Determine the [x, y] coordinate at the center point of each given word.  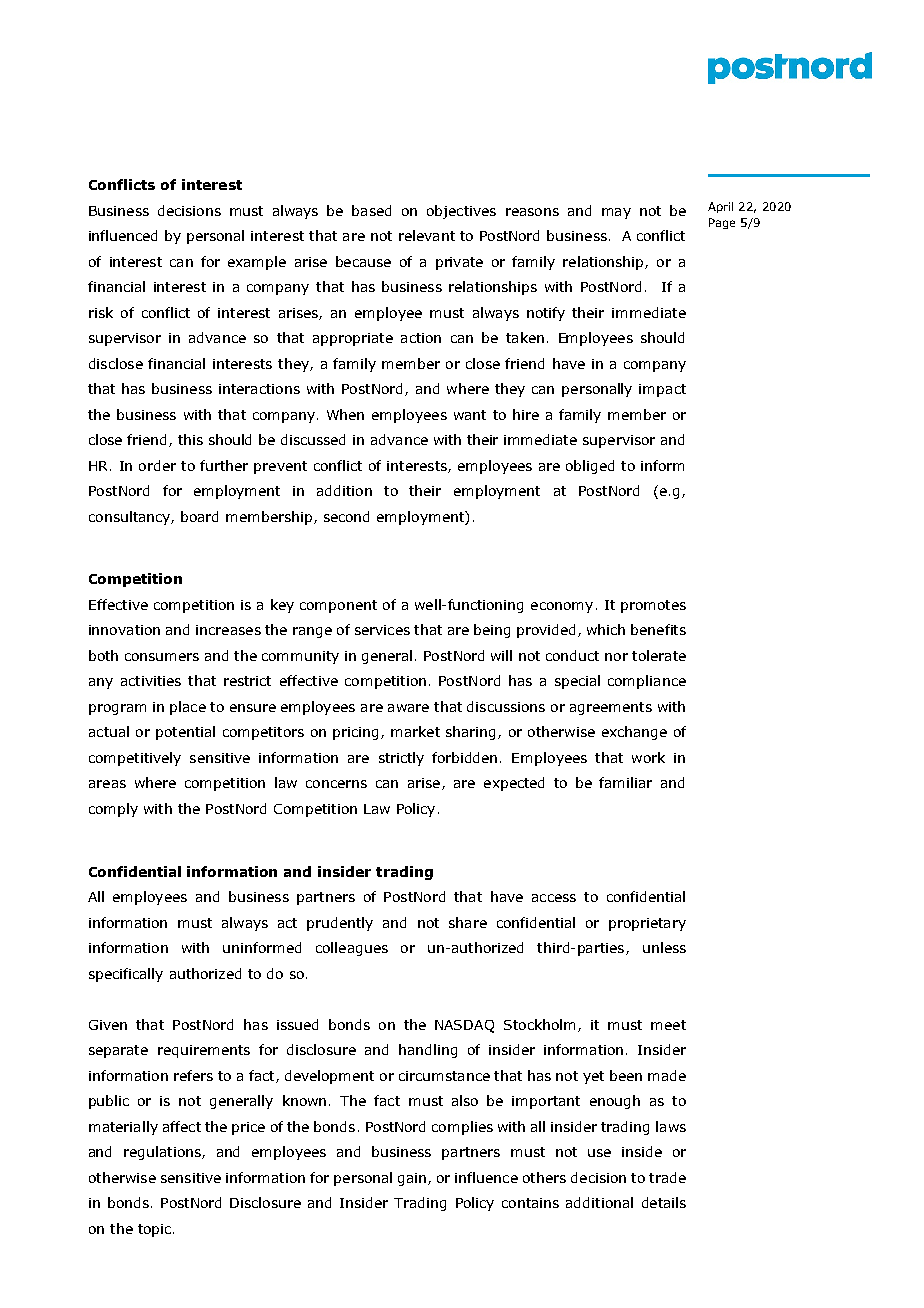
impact [662, 390]
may [616, 213]
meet [668, 1025]
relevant [427, 235]
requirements [204, 1051]
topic [156, 1230]
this [190, 439]
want [470, 415]
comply [113, 810]
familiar [625, 782]
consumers [162, 657]
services [382, 630]
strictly [401, 759]
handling [428, 1051]
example [257, 263]
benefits [658, 629]
